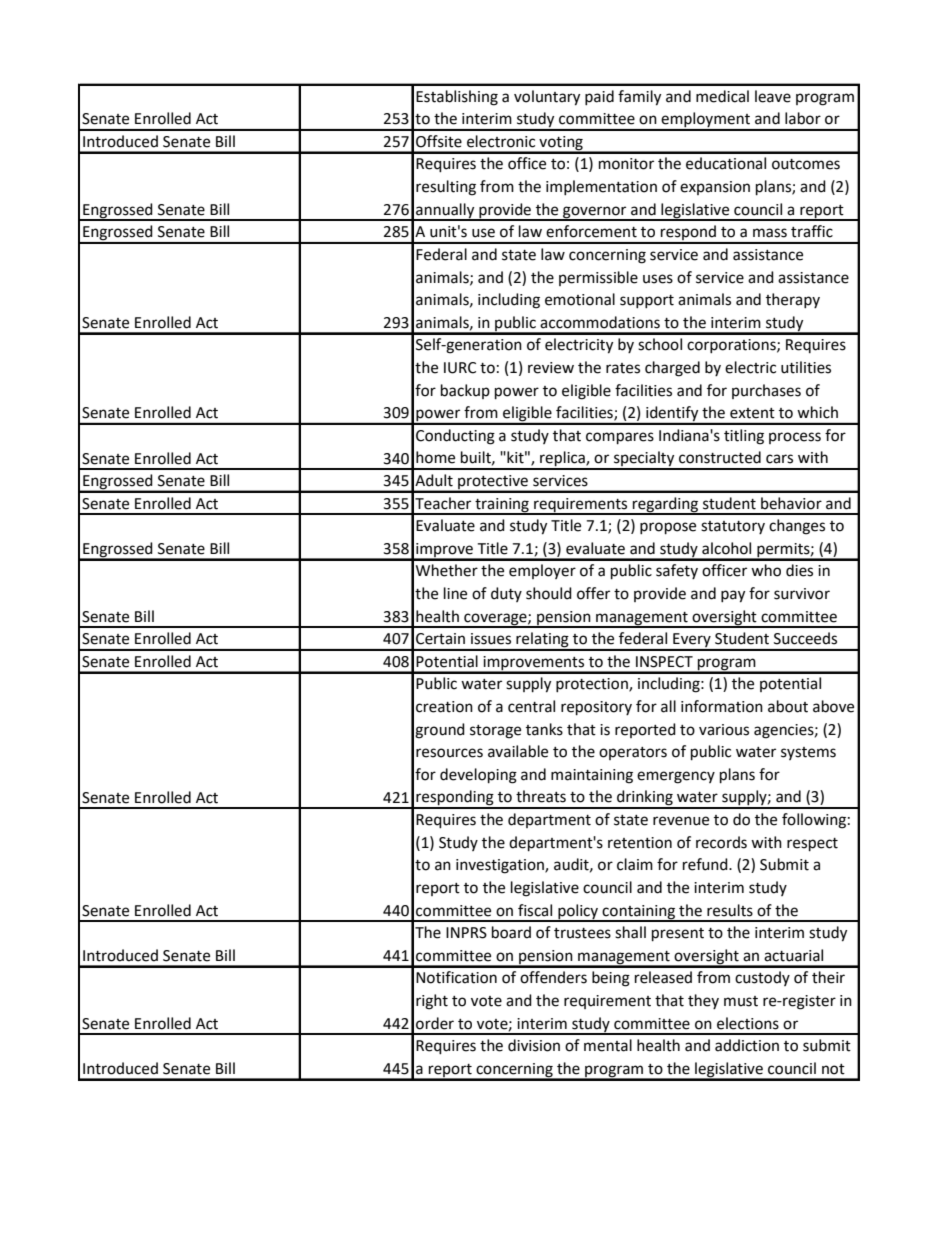 The image size is (952, 1233). Describe the element at coordinates (633, 753) in the page. I see `operators` at that location.
